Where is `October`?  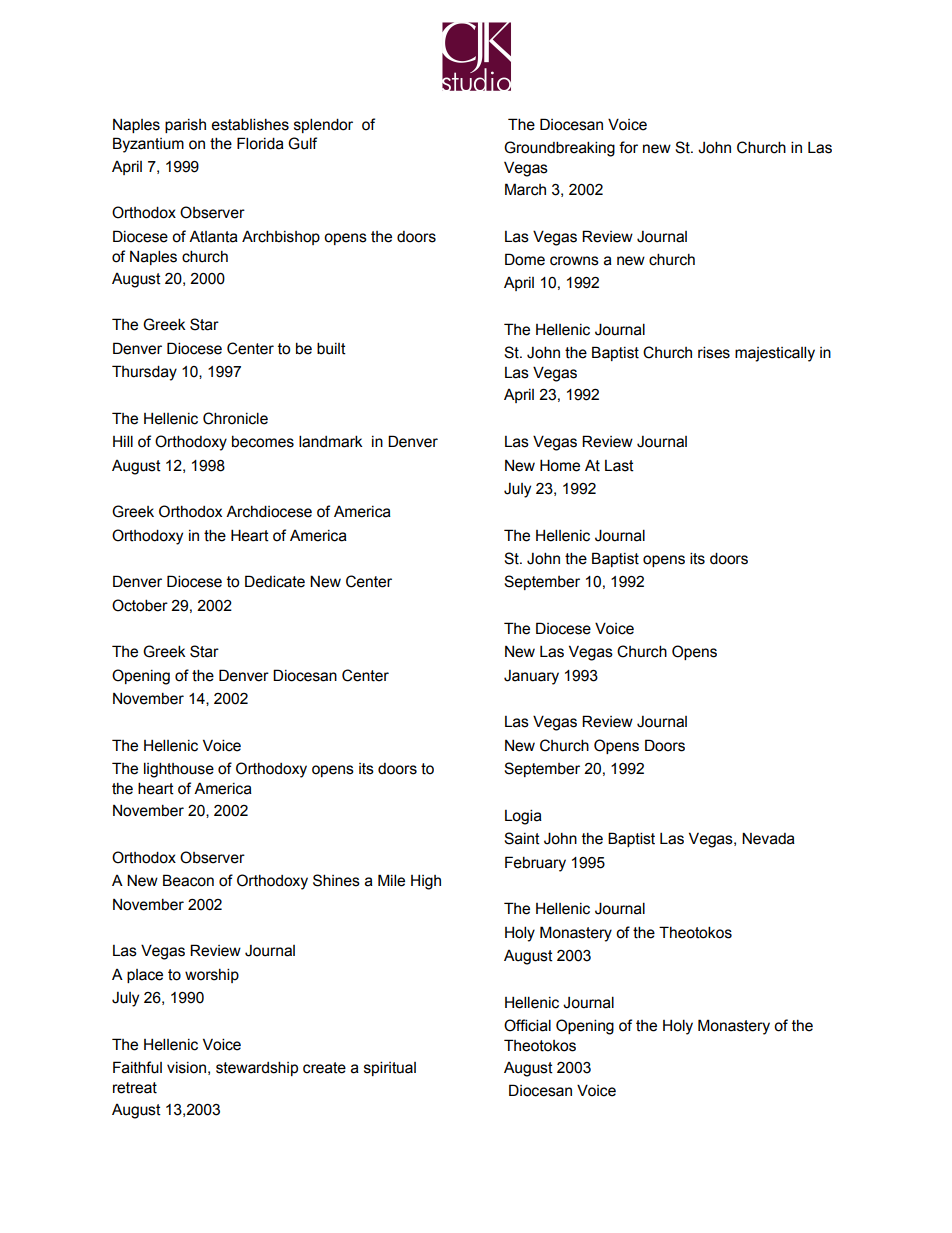 October is located at coordinates (140, 605).
